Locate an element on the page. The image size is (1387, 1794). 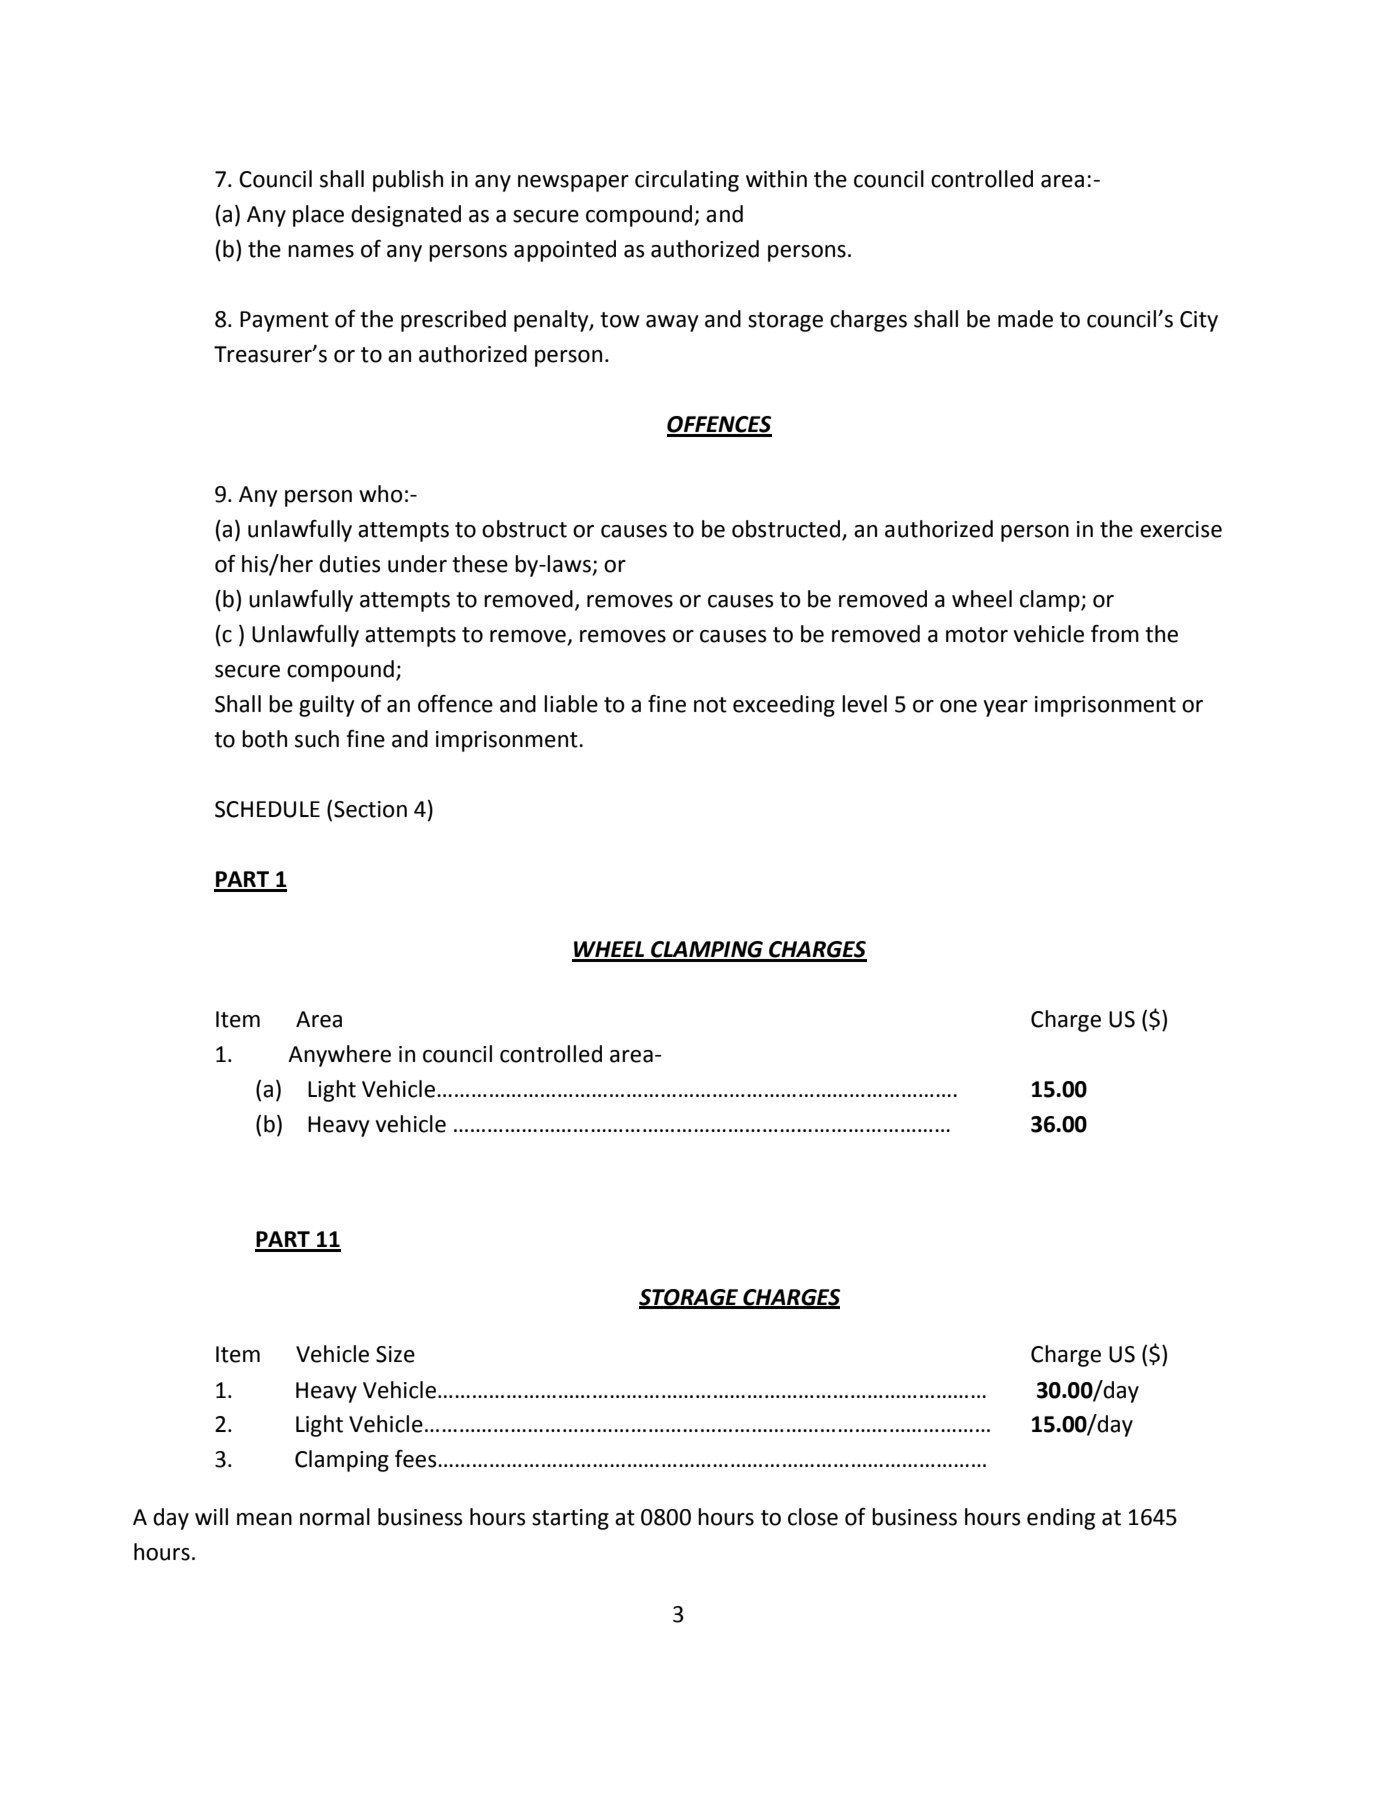
ending is located at coordinates (1061, 1519).
